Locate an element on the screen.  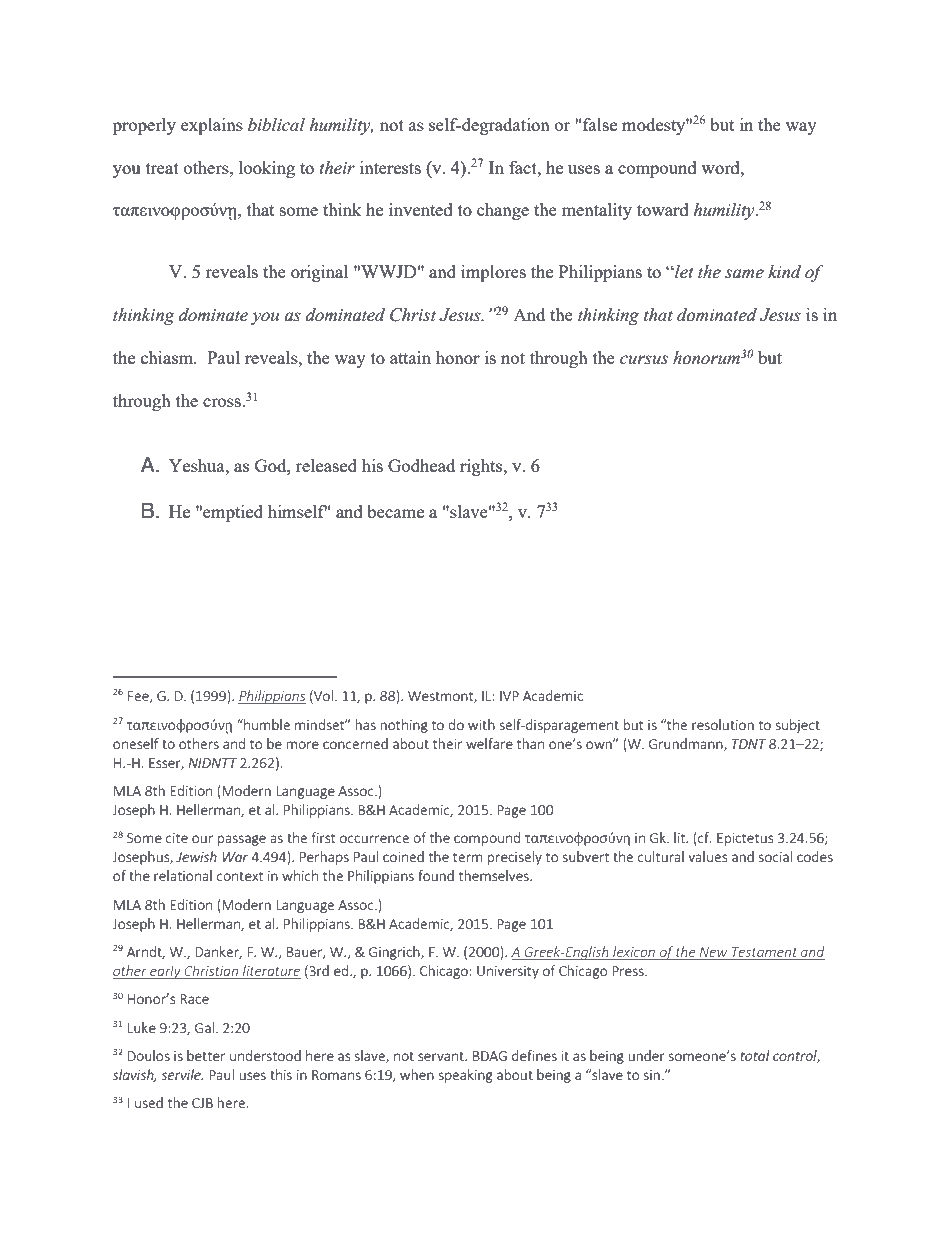
word is located at coordinates (721, 167).
